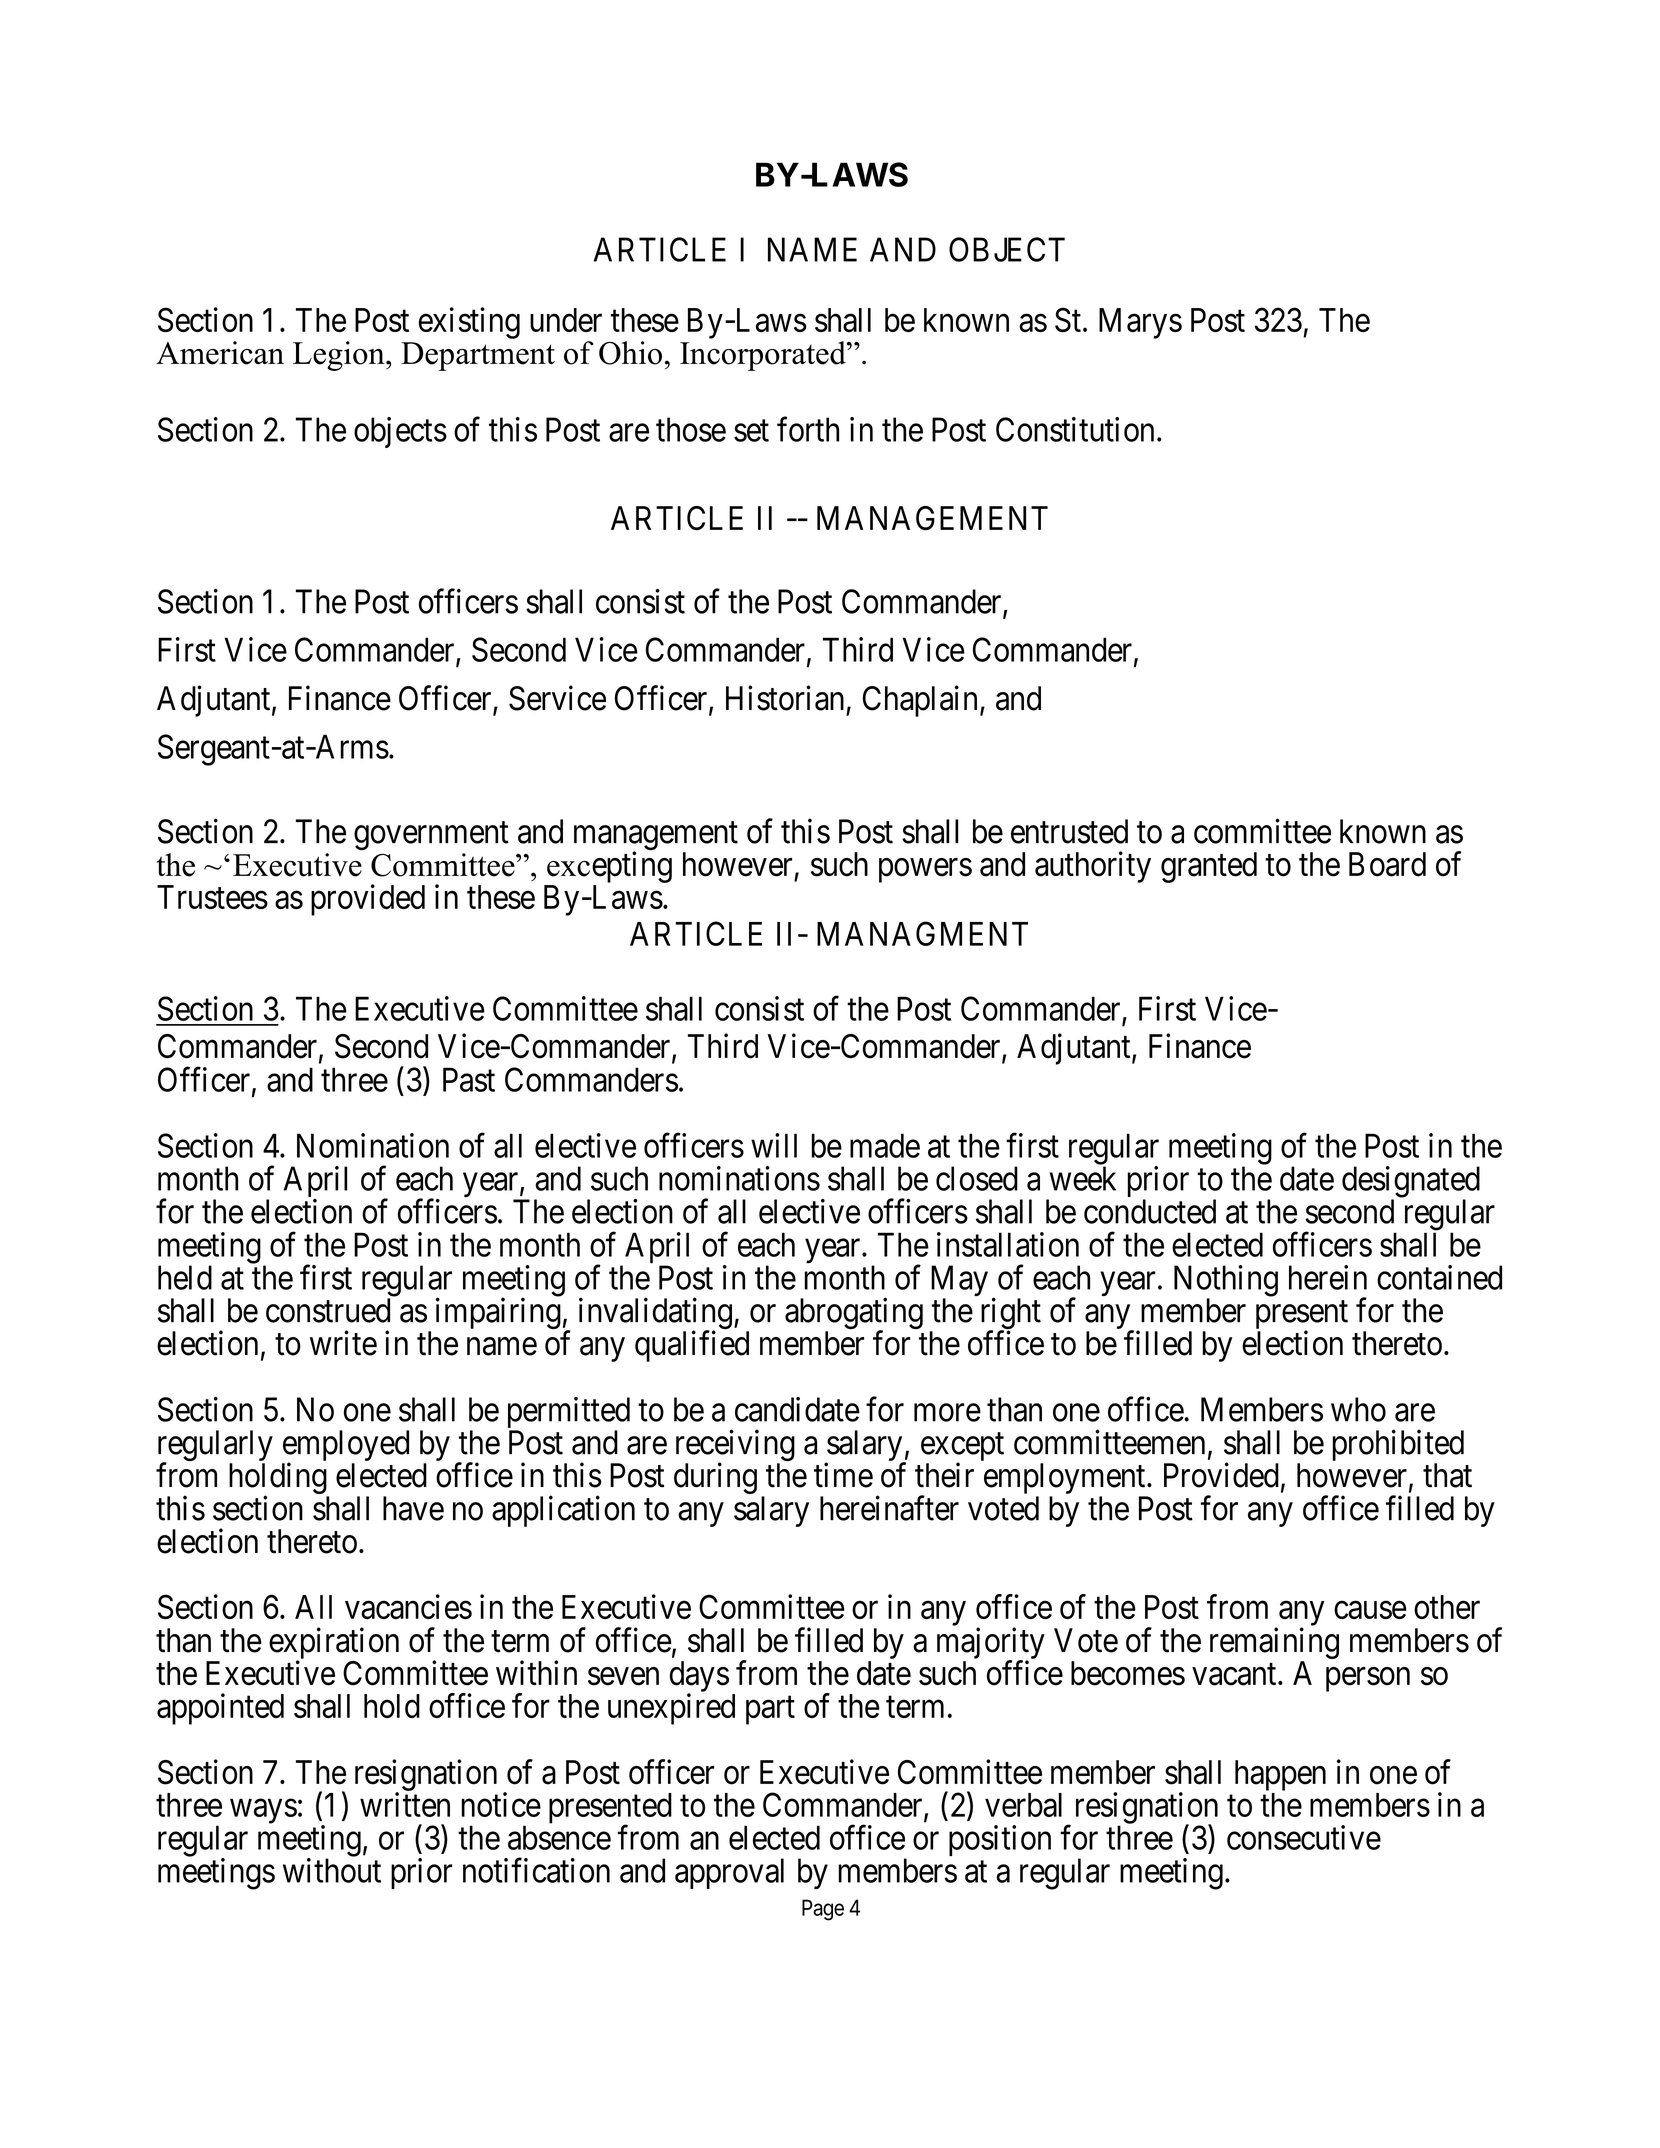  I want to click on Page, so click(823, 1910).
